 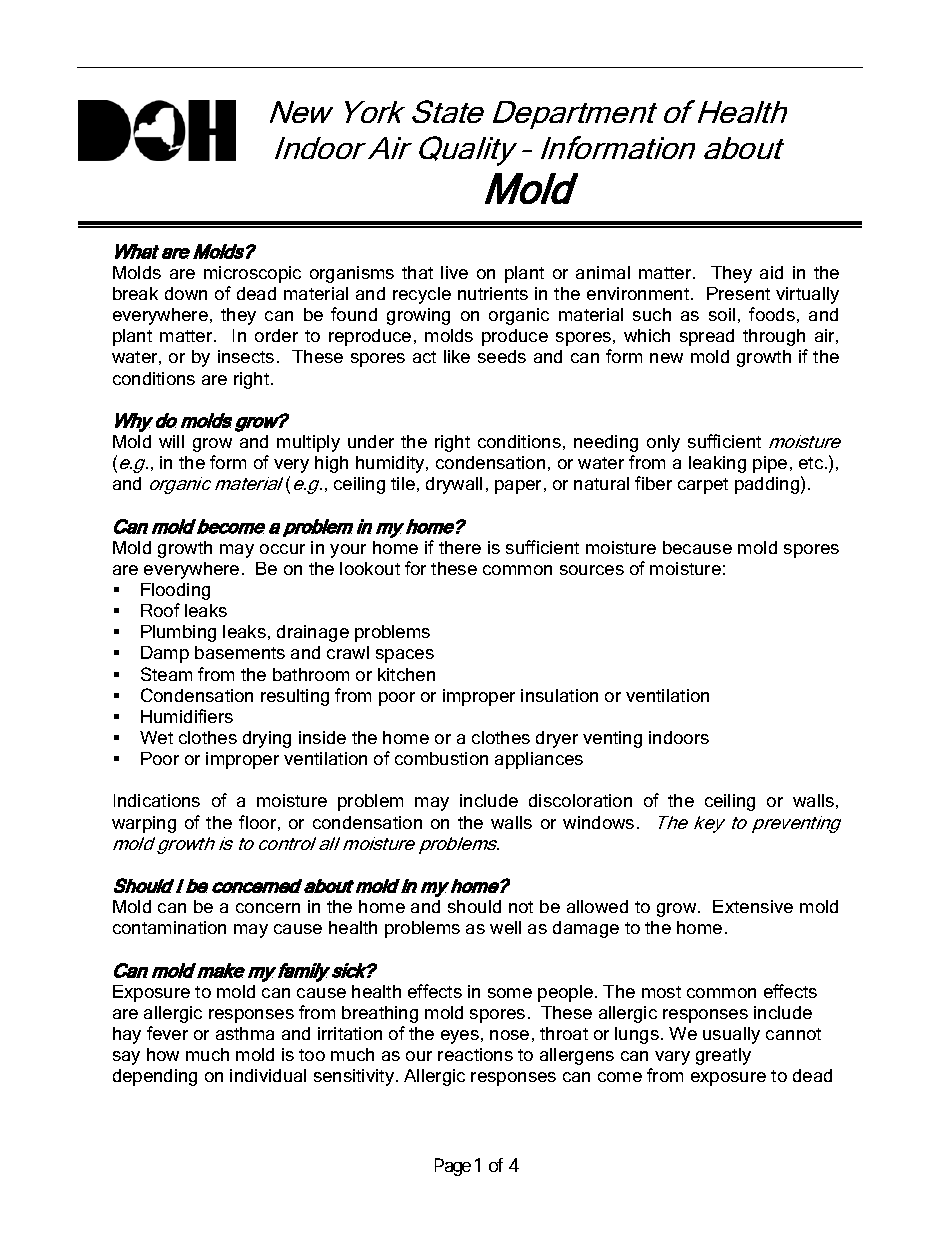 I want to click on Page, so click(x=453, y=1167).
